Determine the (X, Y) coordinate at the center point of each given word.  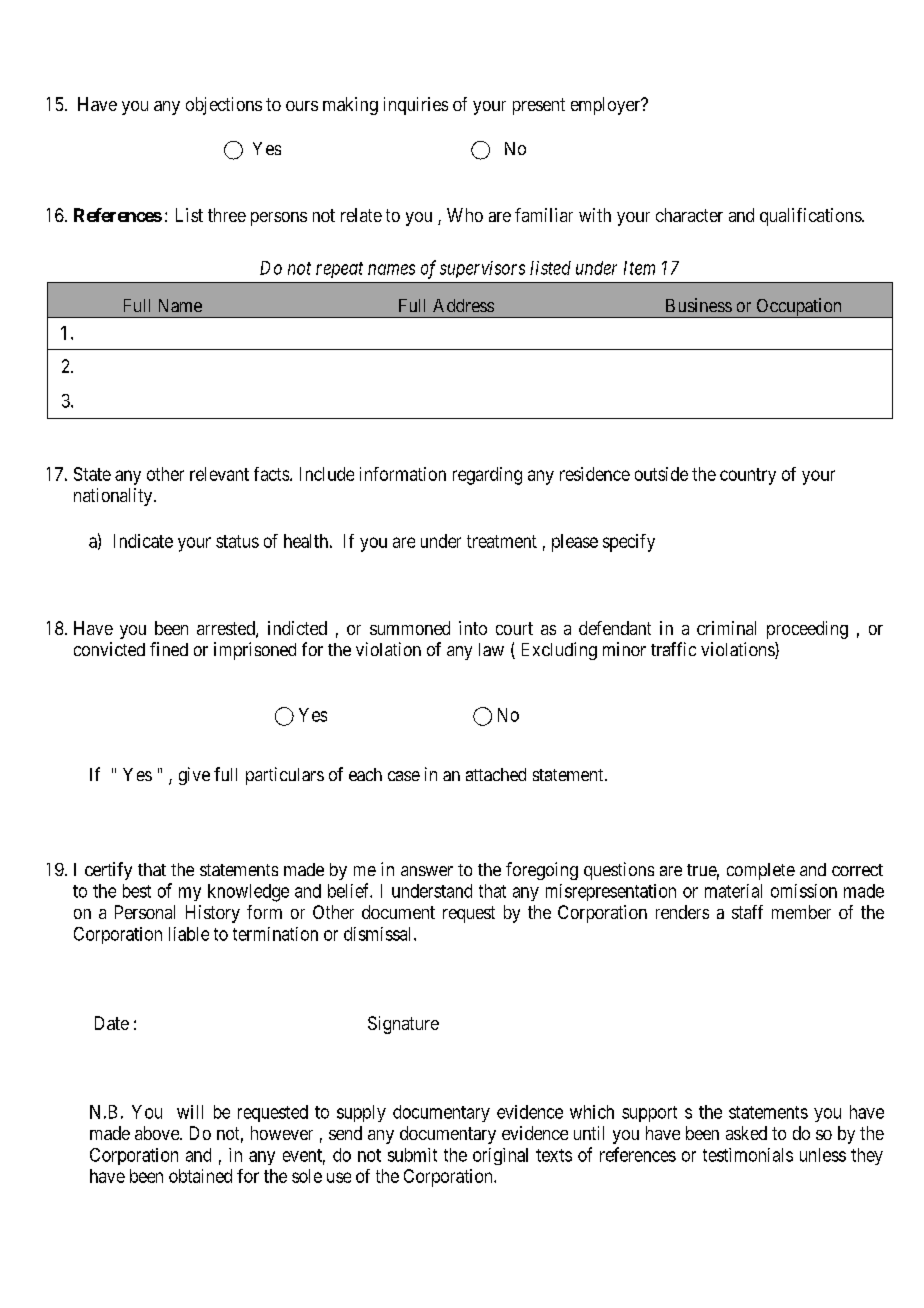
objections (224, 106)
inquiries (416, 106)
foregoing (542, 871)
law (491, 649)
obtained (200, 1176)
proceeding (807, 630)
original (500, 1156)
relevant (219, 474)
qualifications (811, 217)
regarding (487, 476)
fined (169, 649)
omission (804, 891)
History (213, 914)
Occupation (799, 308)
